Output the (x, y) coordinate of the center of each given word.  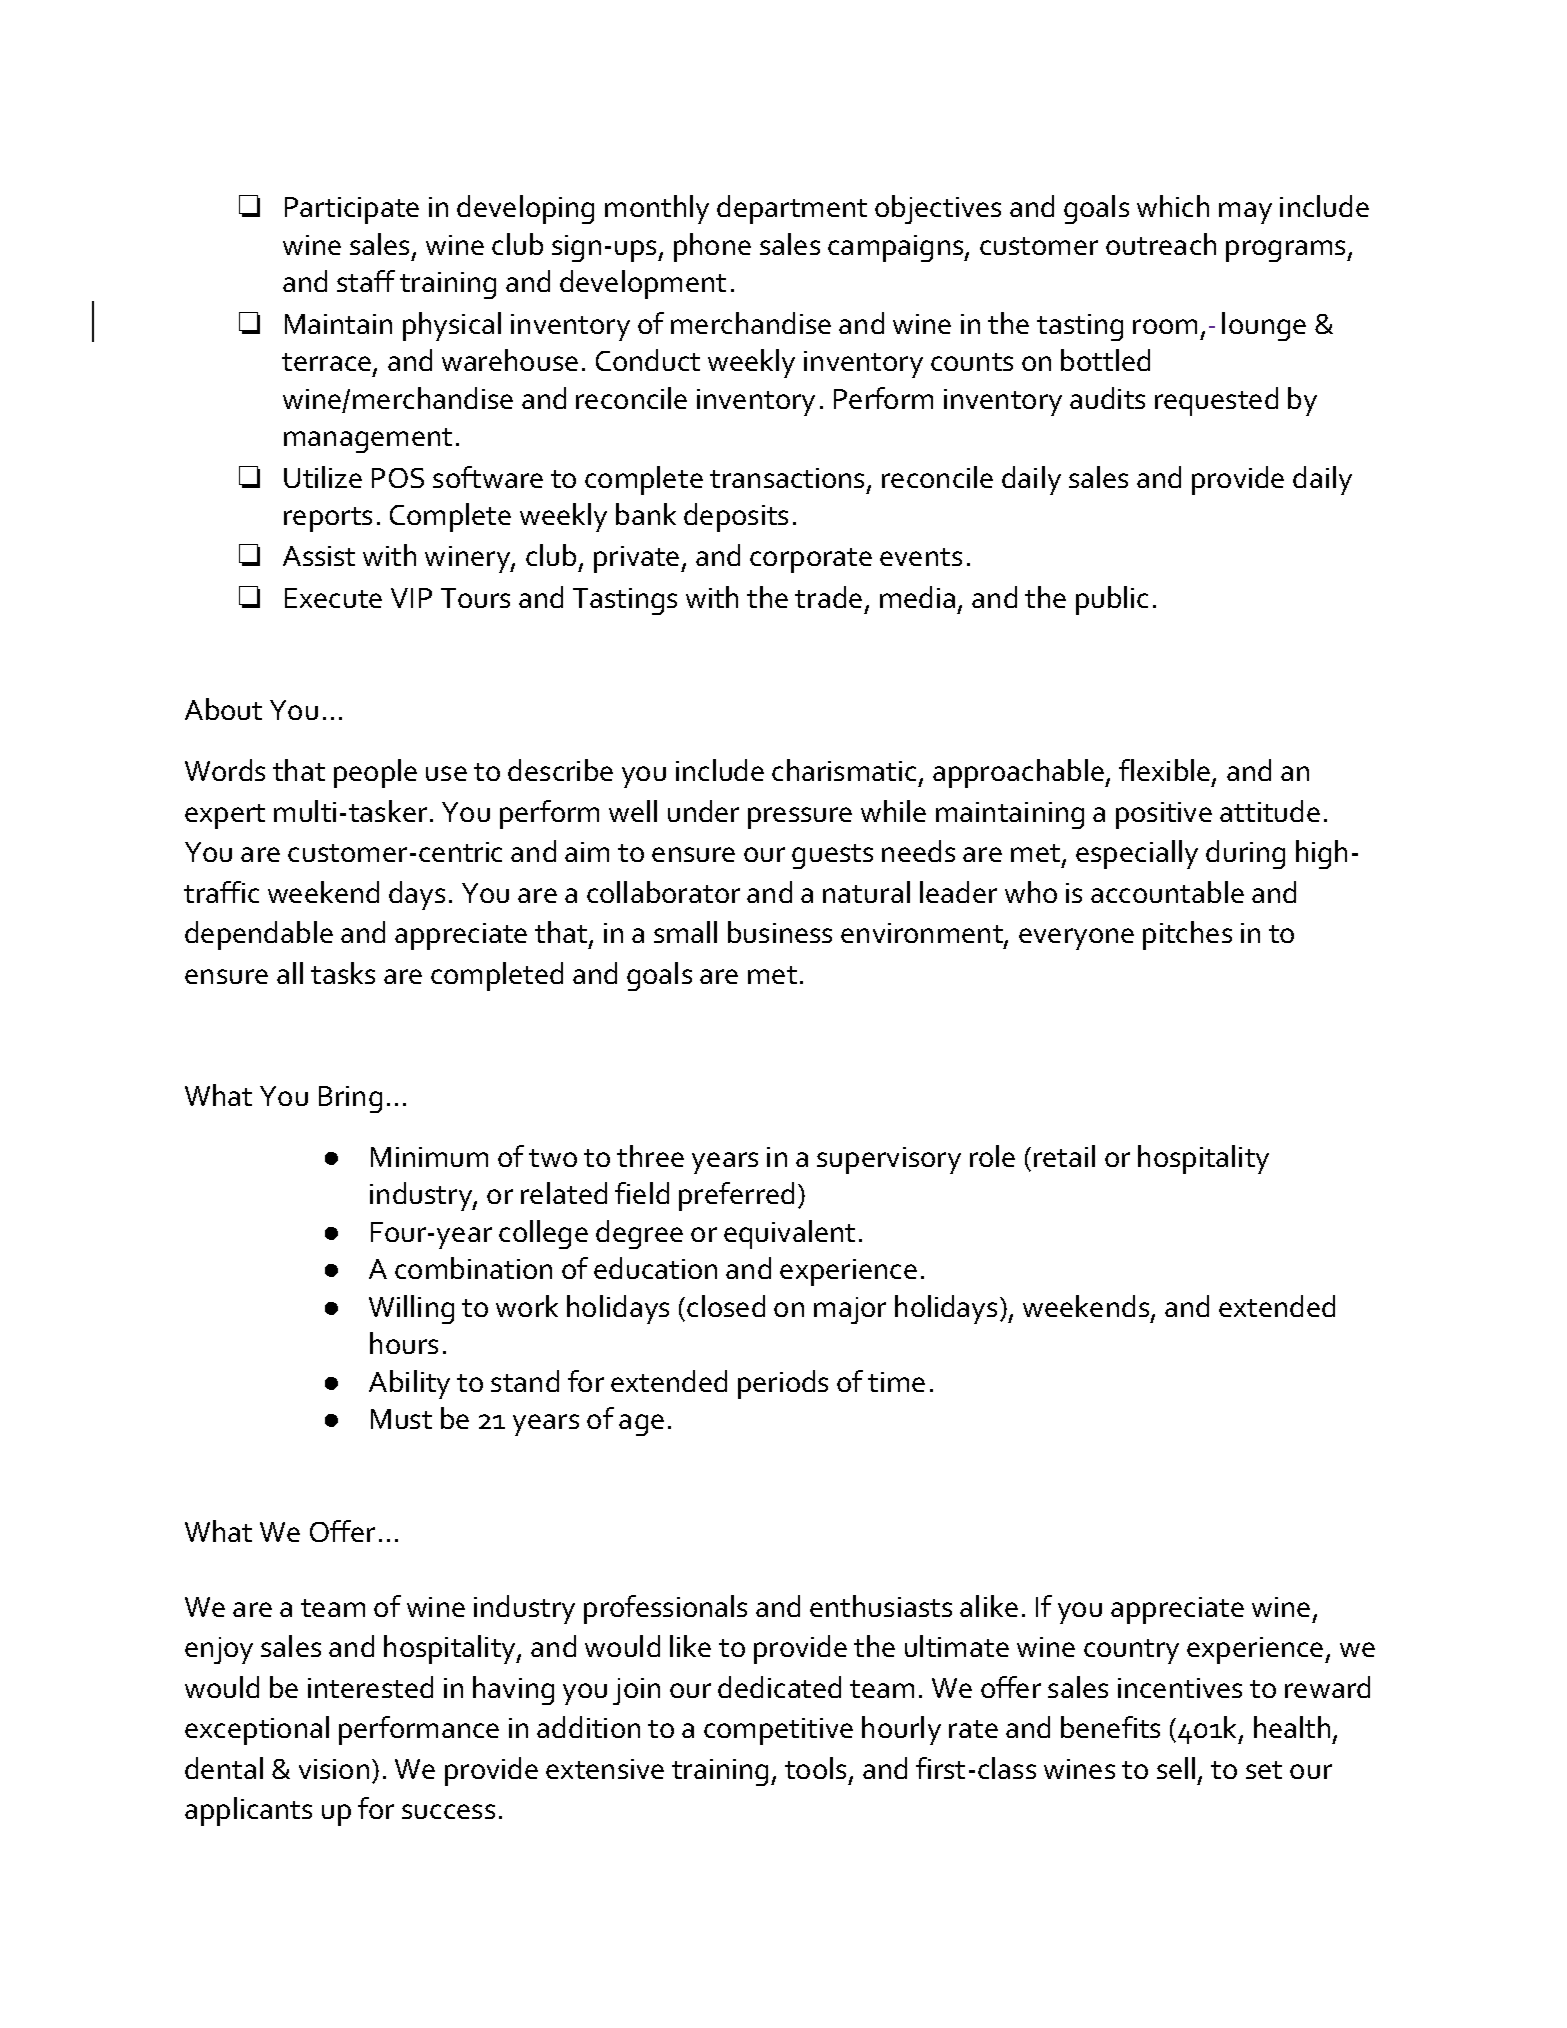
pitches (1187, 935)
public (1112, 600)
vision (334, 1769)
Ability (409, 1384)
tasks (343, 973)
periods (783, 1384)
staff (366, 281)
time (896, 1382)
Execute (333, 598)
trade (828, 597)
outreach (1161, 244)
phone (712, 247)
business (780, 932)
